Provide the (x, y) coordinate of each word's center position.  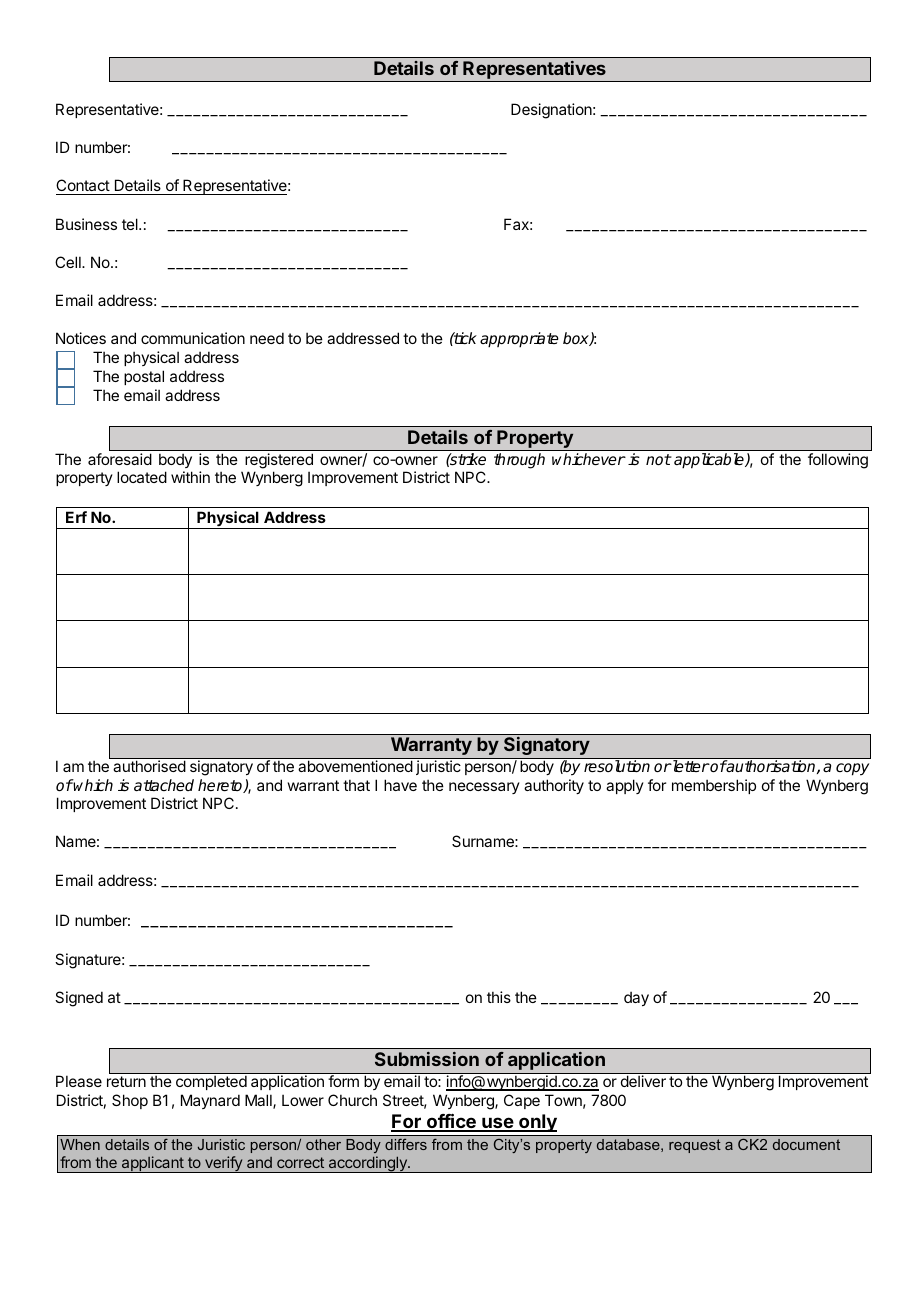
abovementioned (355, 766)
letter (690, 766)
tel (131, 224)
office (451, 1122)
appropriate (519, 340)
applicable (710, 460)
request (695, 1146)
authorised (149, 766)
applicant (153, 1164)
